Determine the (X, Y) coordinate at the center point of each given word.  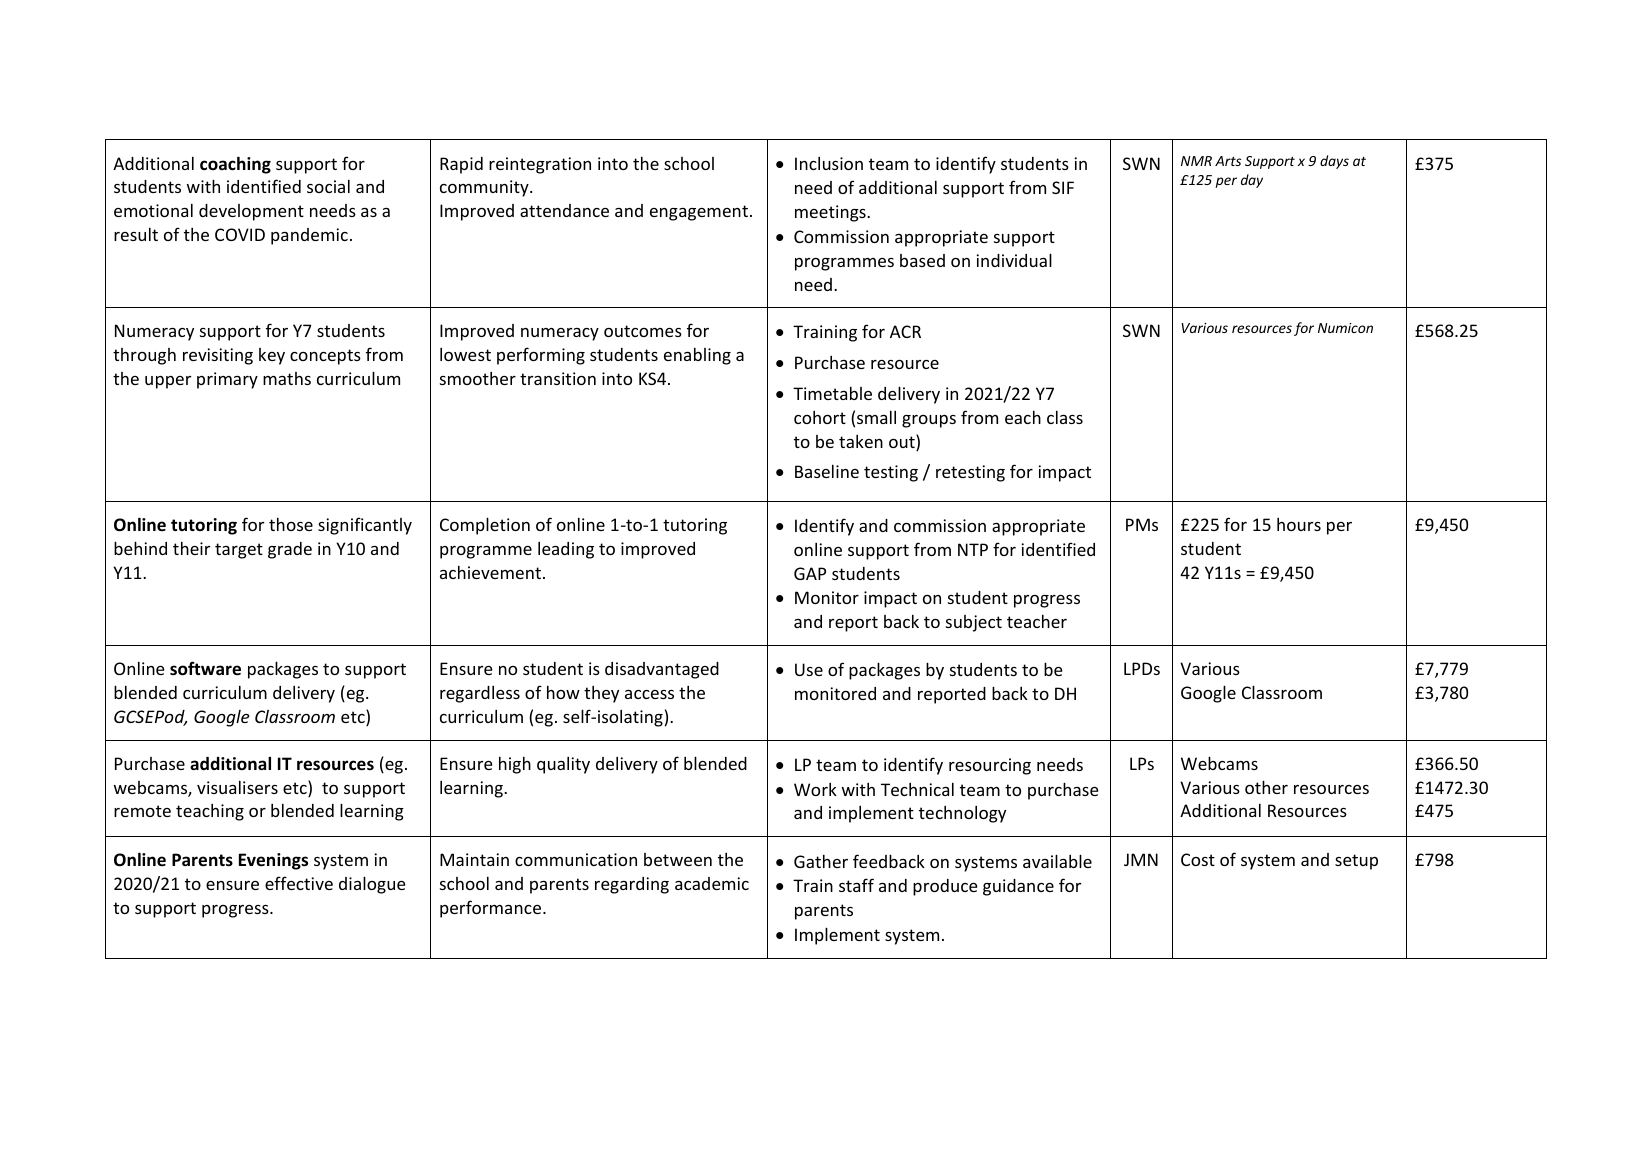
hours (1299, 524)
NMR (1196, 161)
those (291, 524)
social (328, 186)
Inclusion (829, 163)
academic (712, 883)
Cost (1198, 859)
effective (299, 883)
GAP (810, 573)
